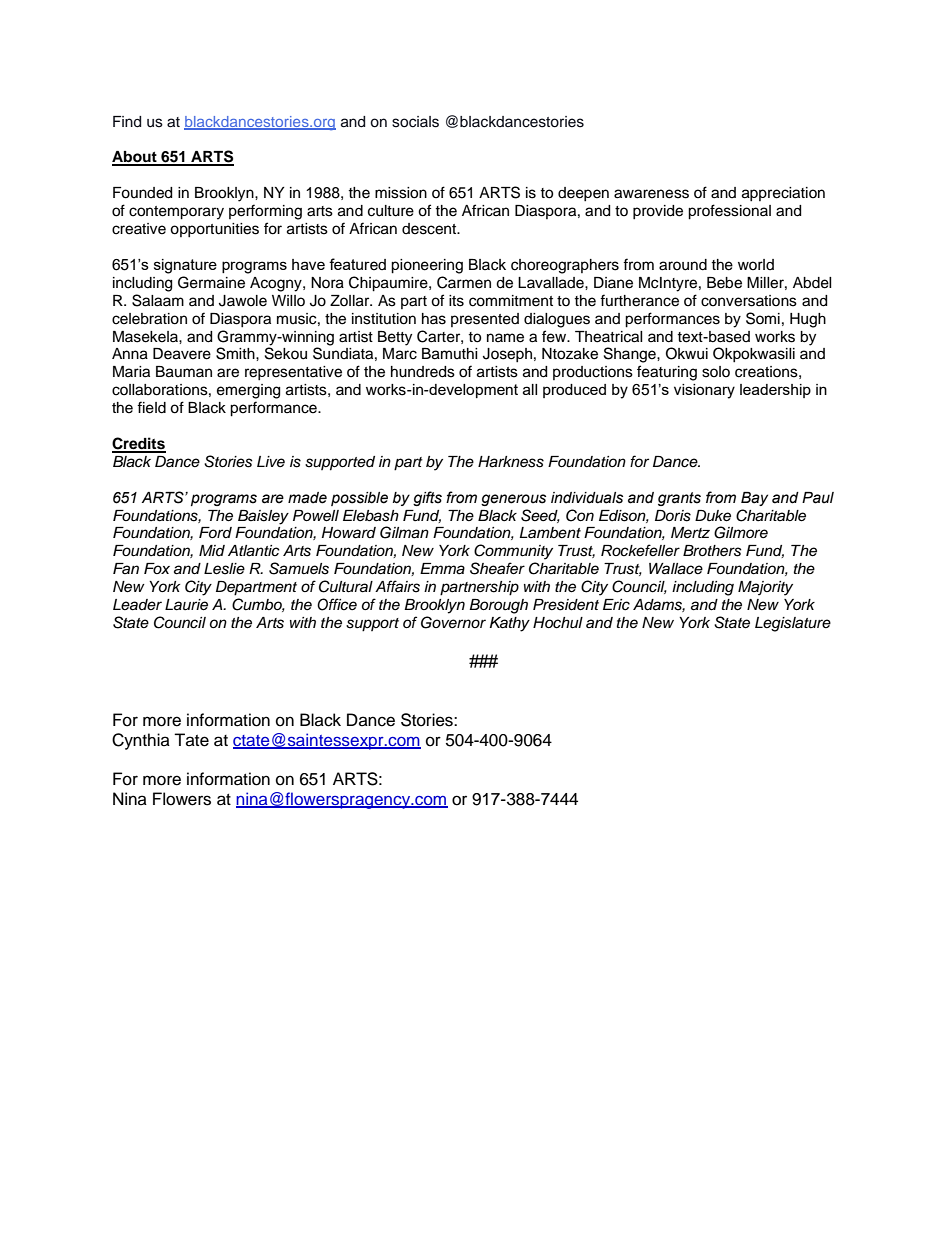  I want to click on pioneering, so click(427, 266).
